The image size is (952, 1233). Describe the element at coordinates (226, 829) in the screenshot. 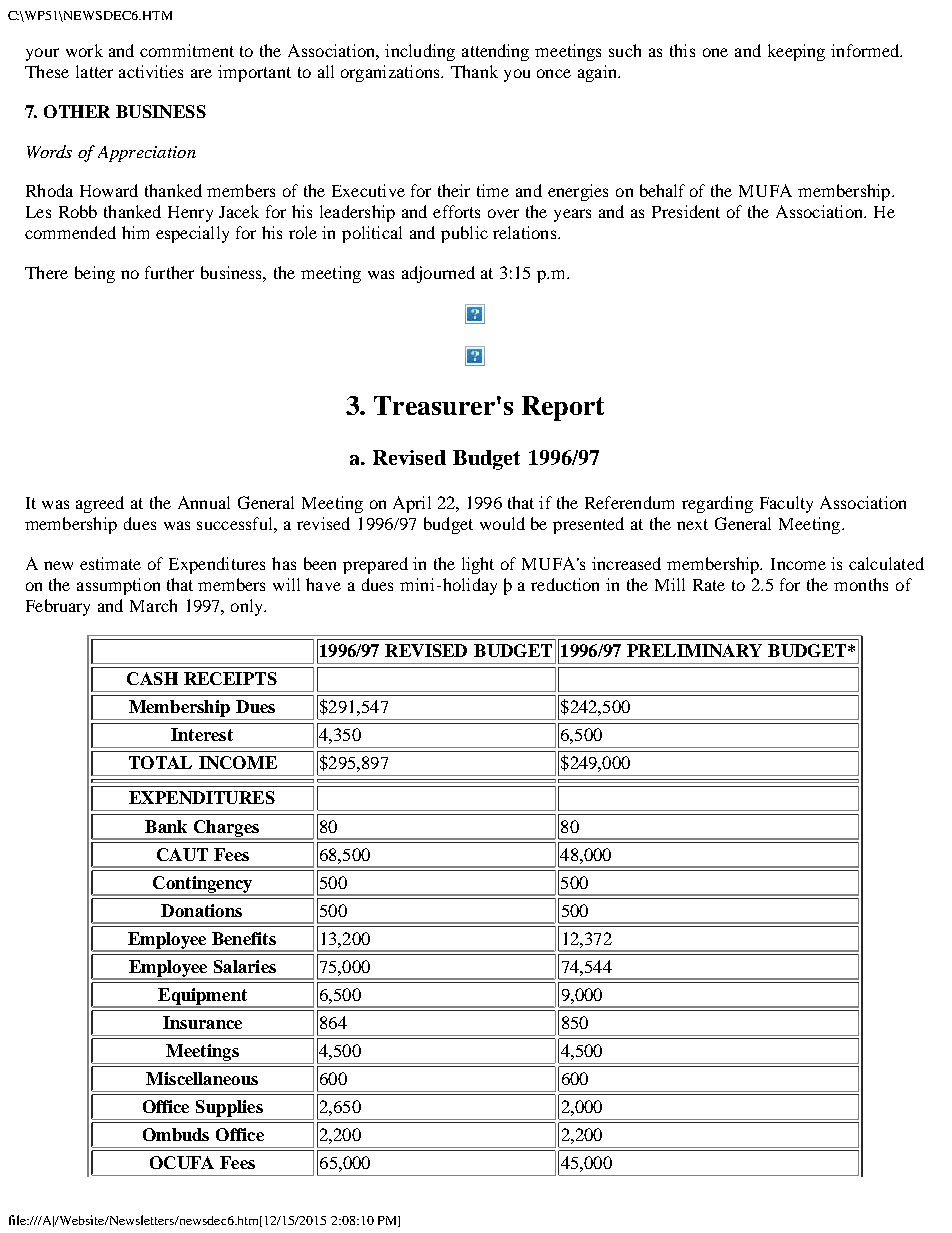

I see `Charges` at that location.
